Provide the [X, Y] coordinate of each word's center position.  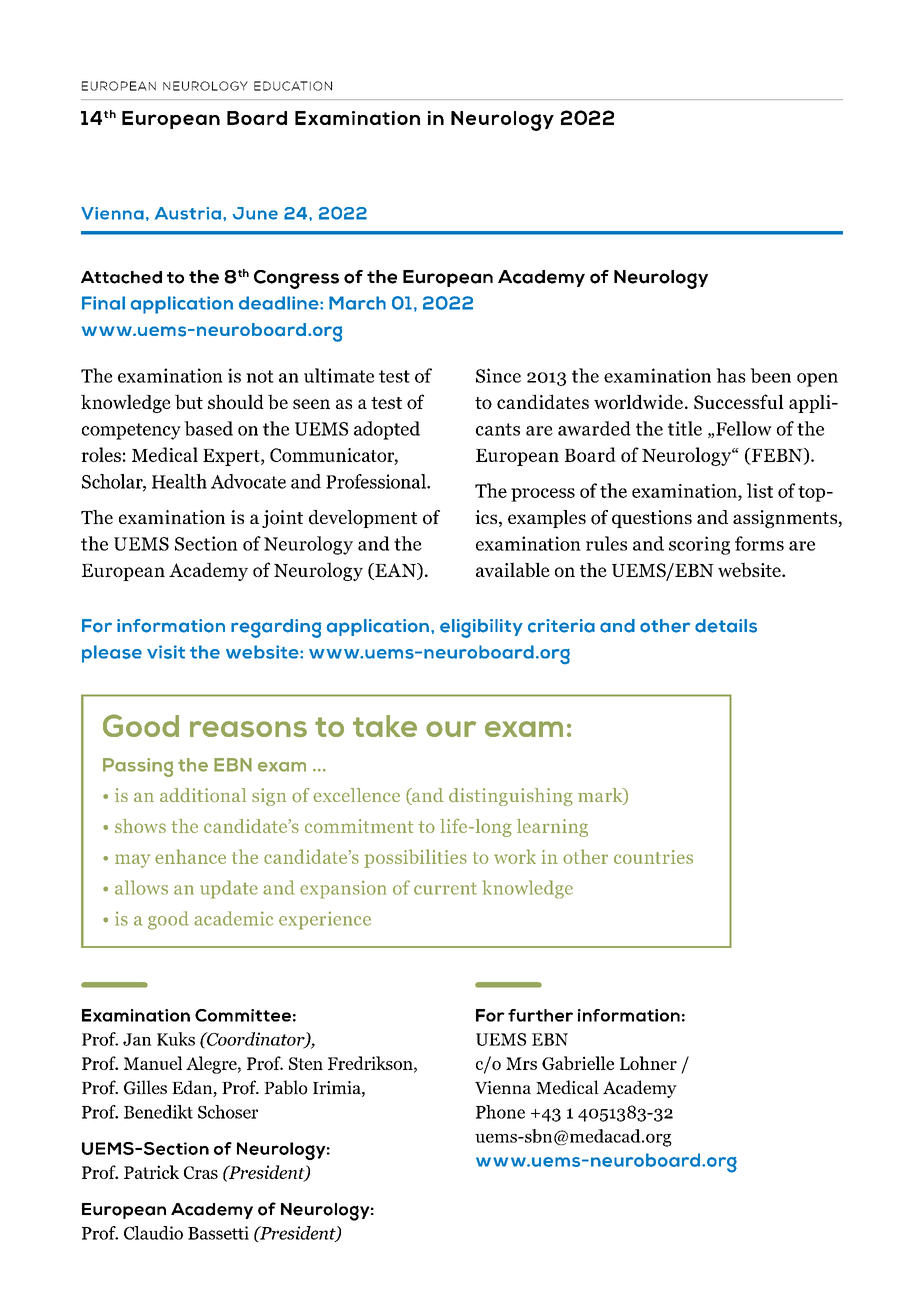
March [357, 303]
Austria [188, 213]
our [451, 729]
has [731, 375]
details [726, 626]
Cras [201, 1172]
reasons [248, 729]
